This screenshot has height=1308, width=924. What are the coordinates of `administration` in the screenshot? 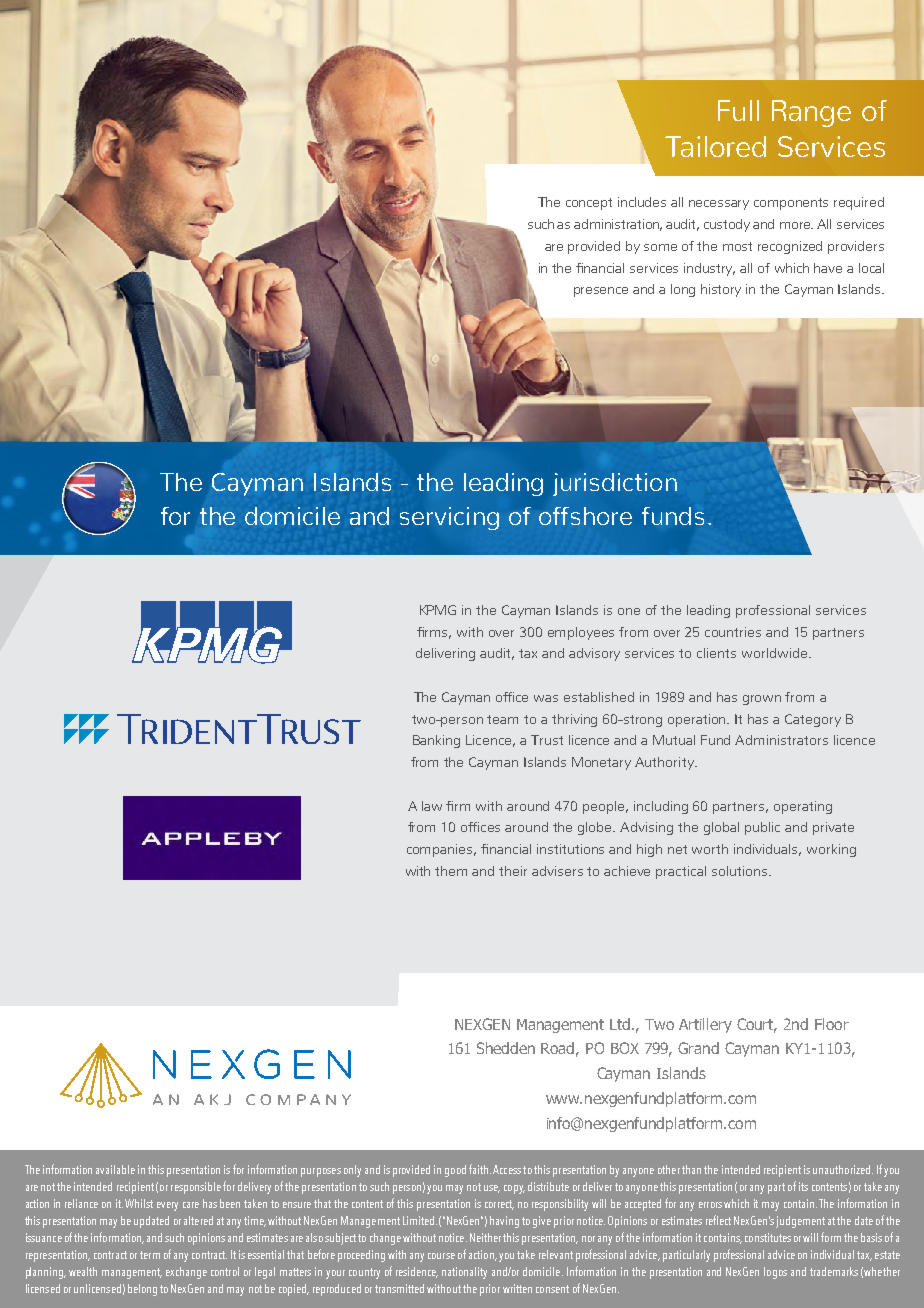 It's located at (618, 225).
